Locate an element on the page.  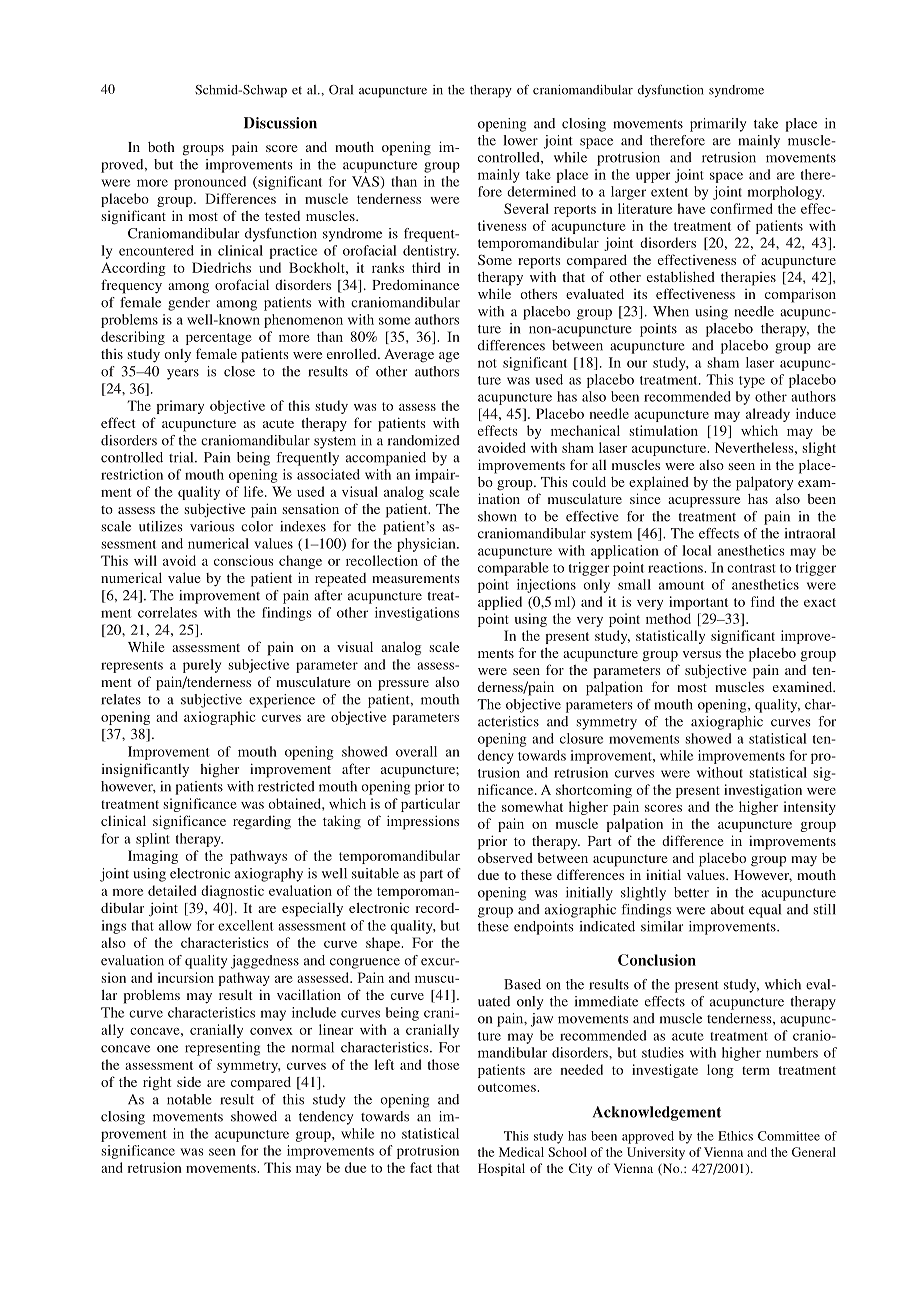
randomized is located at coordinates (424, 440).
